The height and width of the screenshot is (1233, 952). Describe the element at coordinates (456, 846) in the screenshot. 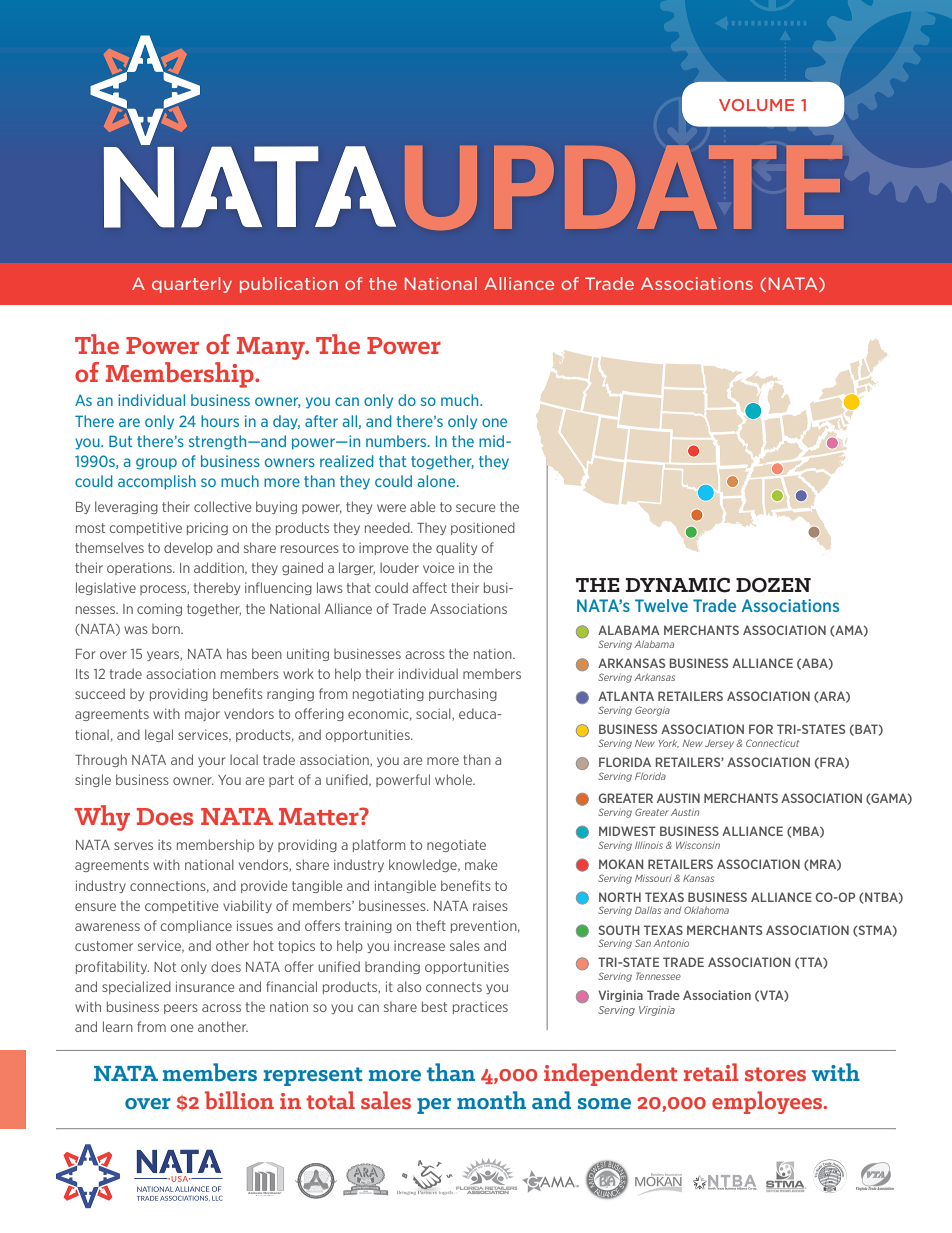

I see `negotiate` at that location.
